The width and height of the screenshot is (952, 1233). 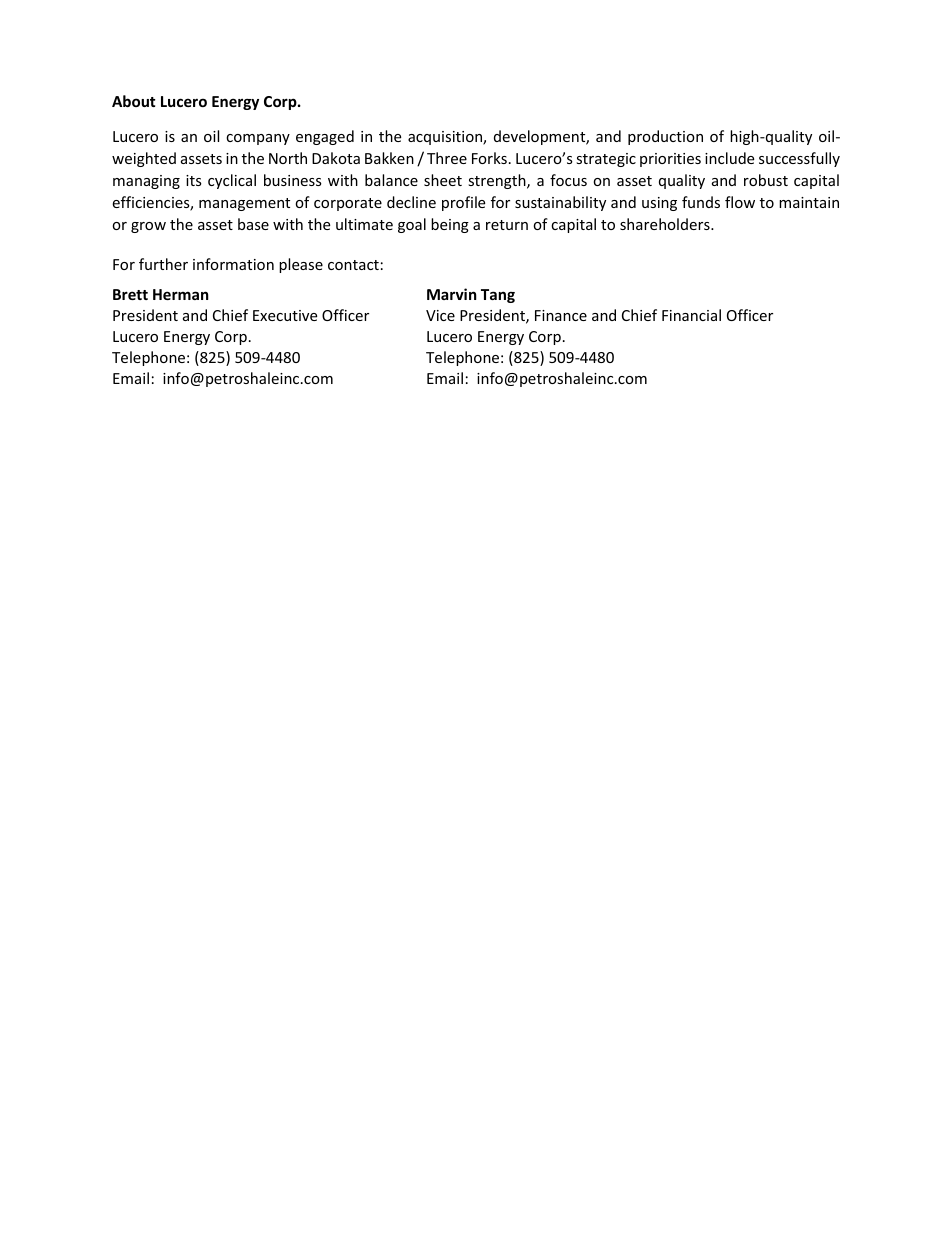 I want to click on Forks, so click(x=489, y=158).
